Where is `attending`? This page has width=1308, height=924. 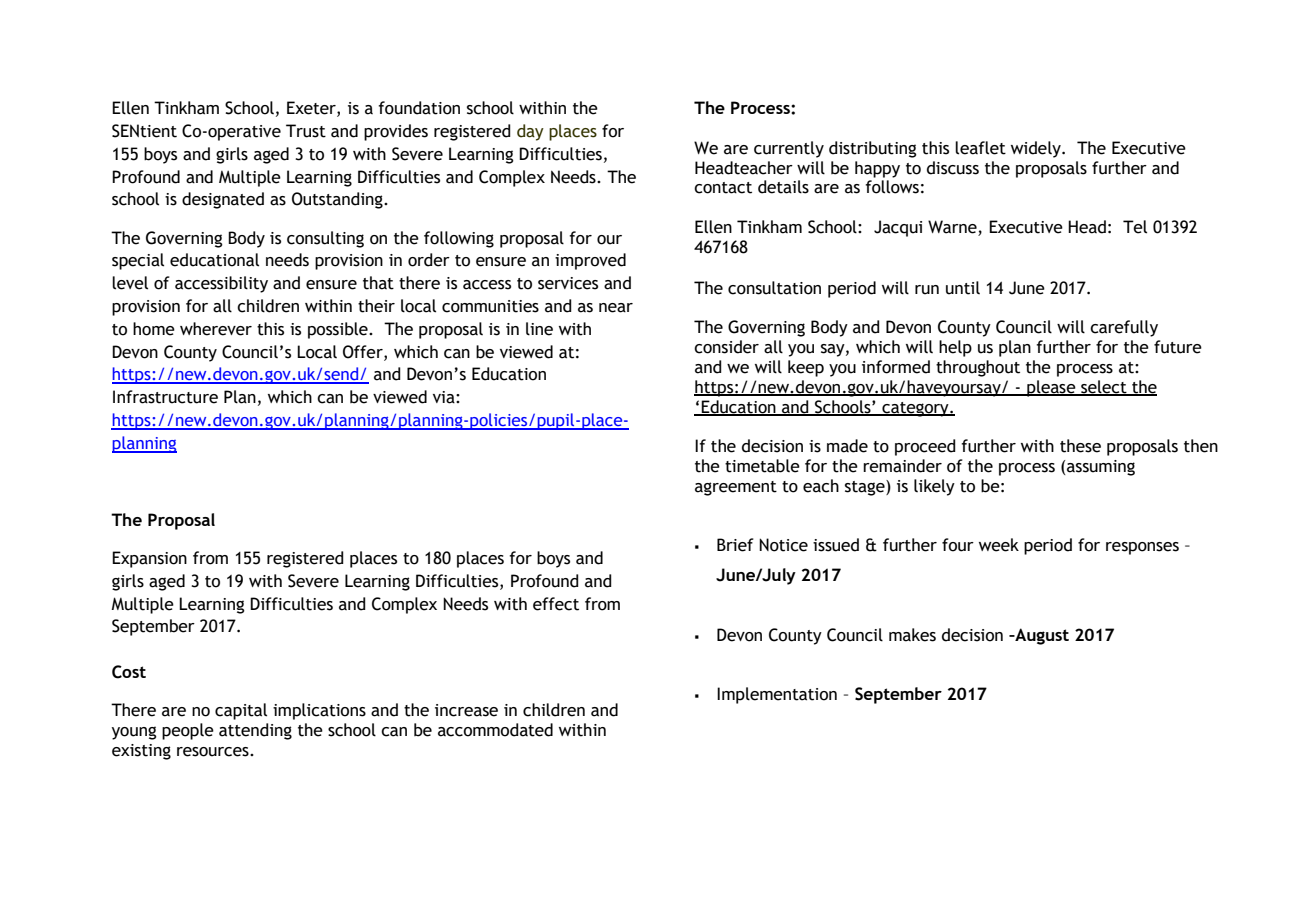
attending is located at coordinates (255, 731).
